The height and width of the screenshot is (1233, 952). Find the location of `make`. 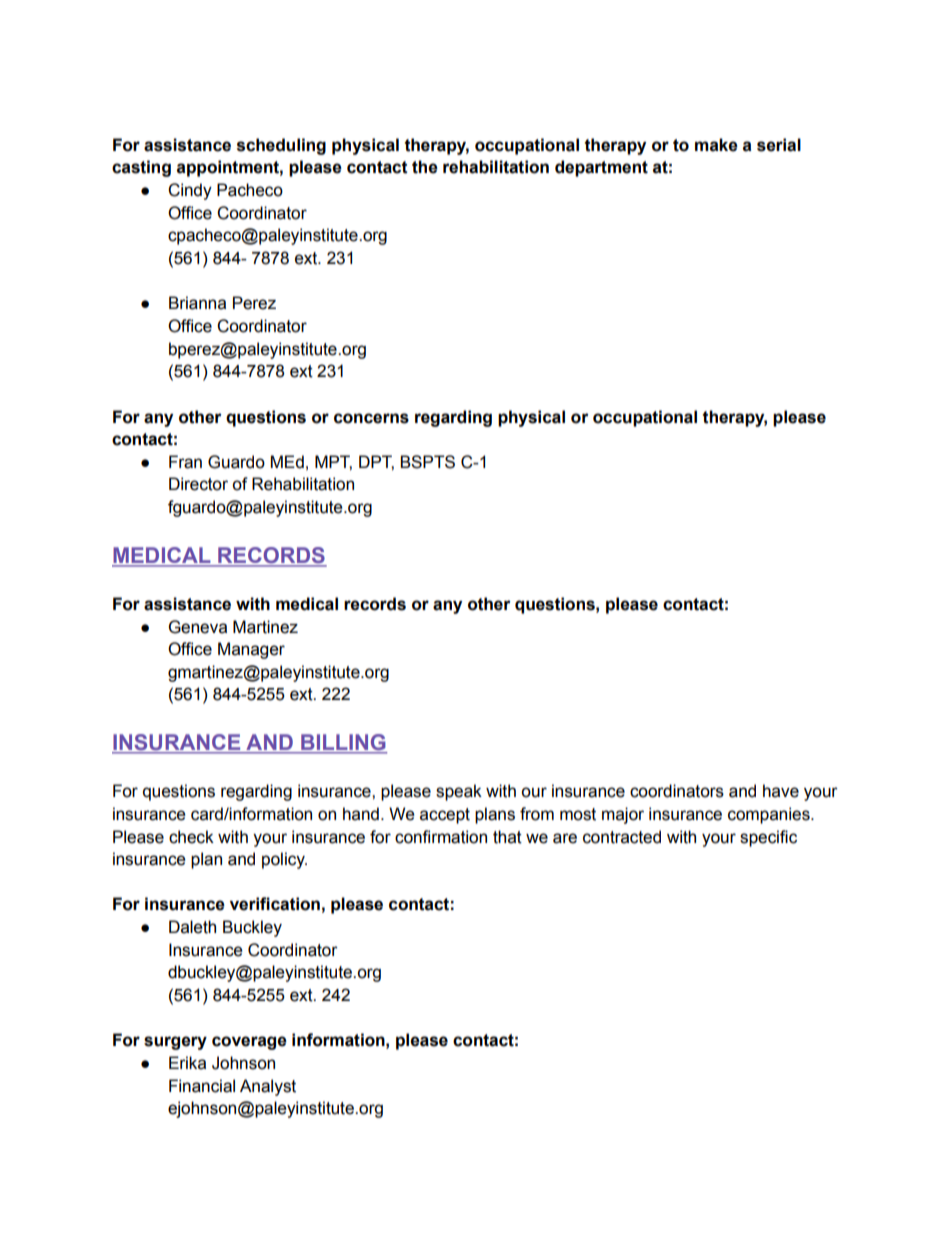

make is located at coordinates (716, 145).
